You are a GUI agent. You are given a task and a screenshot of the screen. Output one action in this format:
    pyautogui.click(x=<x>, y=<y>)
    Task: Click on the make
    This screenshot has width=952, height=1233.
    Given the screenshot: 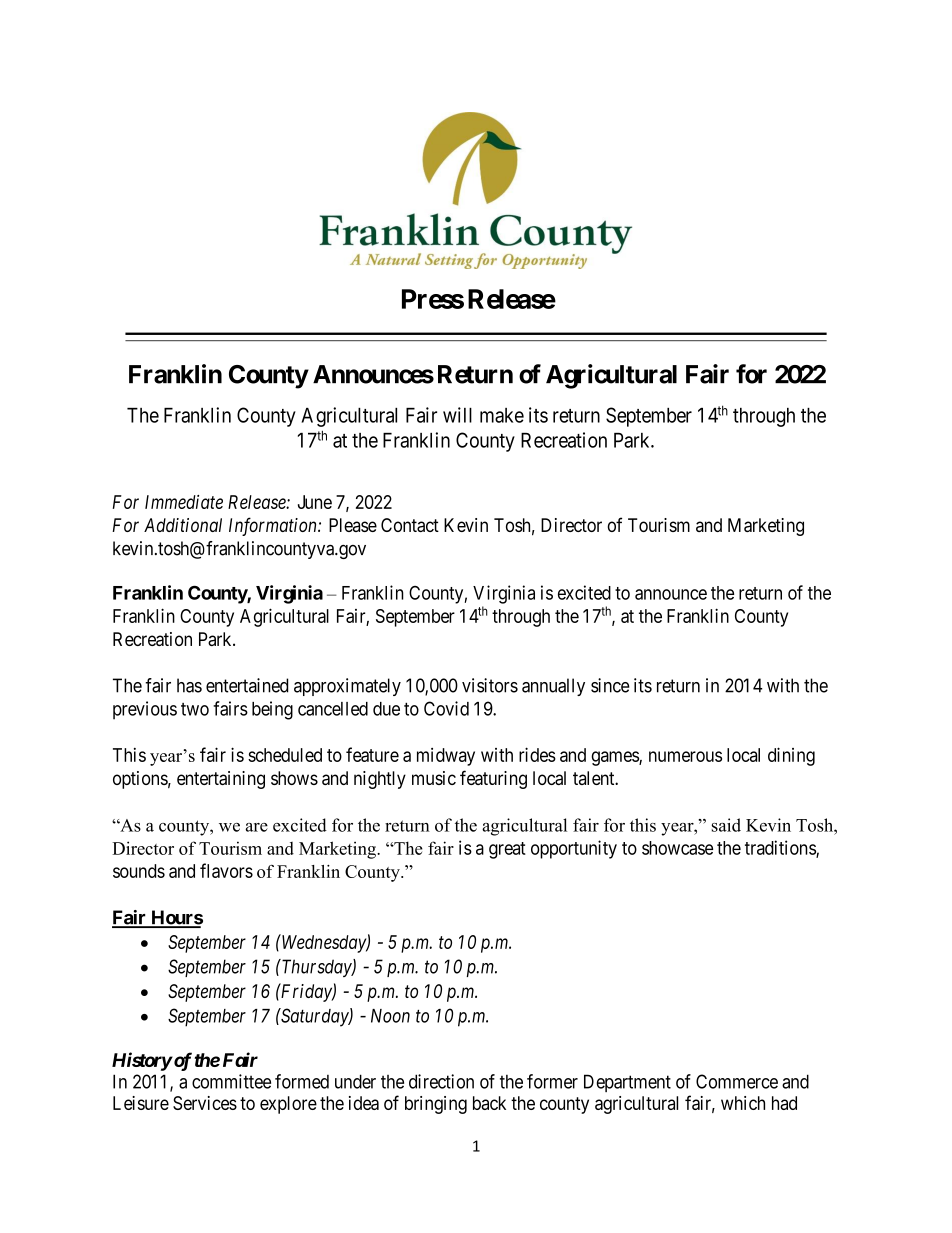 What is the action you would take?
    pyautogui.click(x=502, y=415)
